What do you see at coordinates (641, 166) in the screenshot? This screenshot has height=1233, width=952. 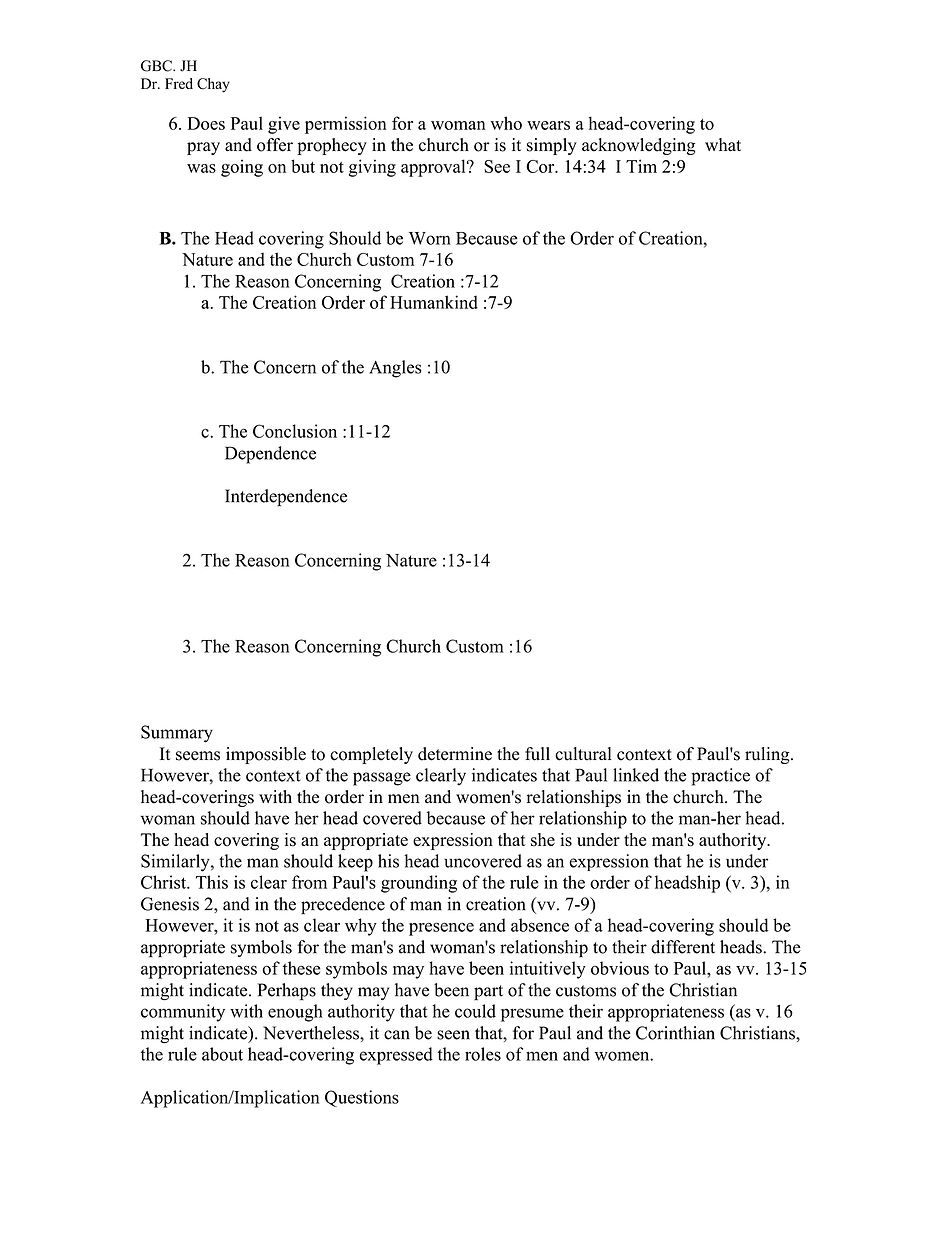 I see `Tim` at bounding box center [641, 166].
